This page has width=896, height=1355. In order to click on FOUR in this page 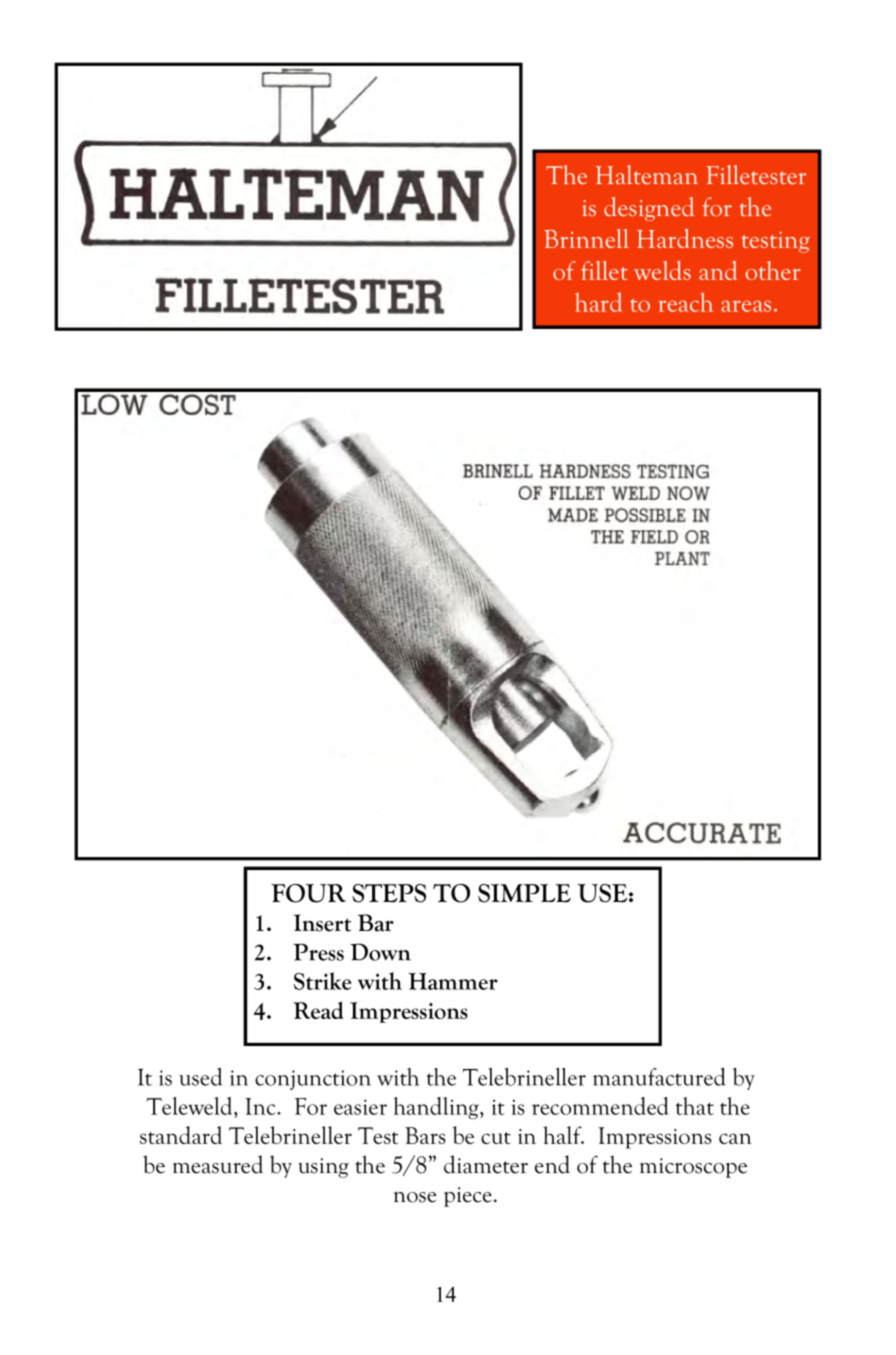, I will do `click(308, 893)`.
